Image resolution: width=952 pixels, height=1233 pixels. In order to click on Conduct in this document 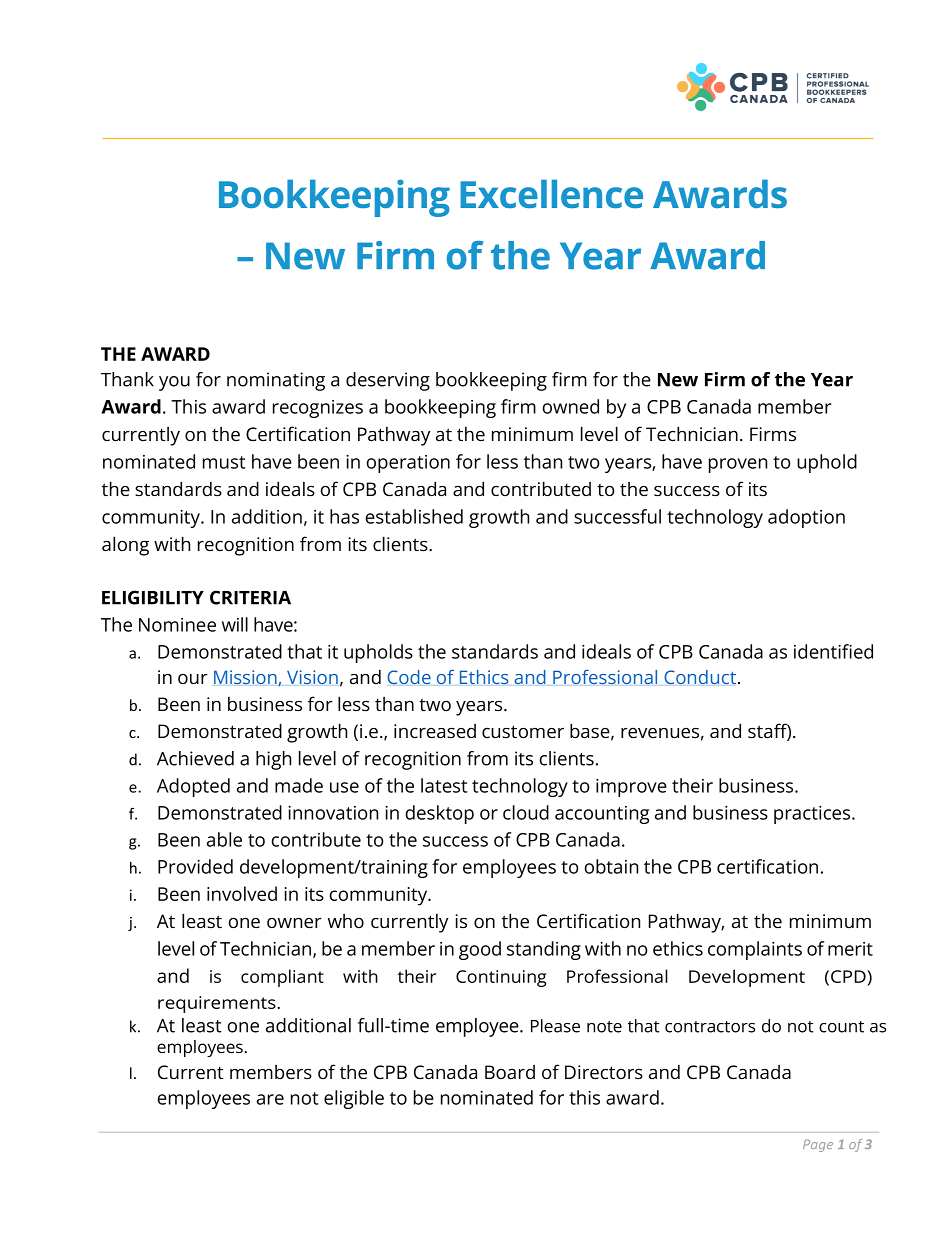, I will do `click(700, 677)`.
